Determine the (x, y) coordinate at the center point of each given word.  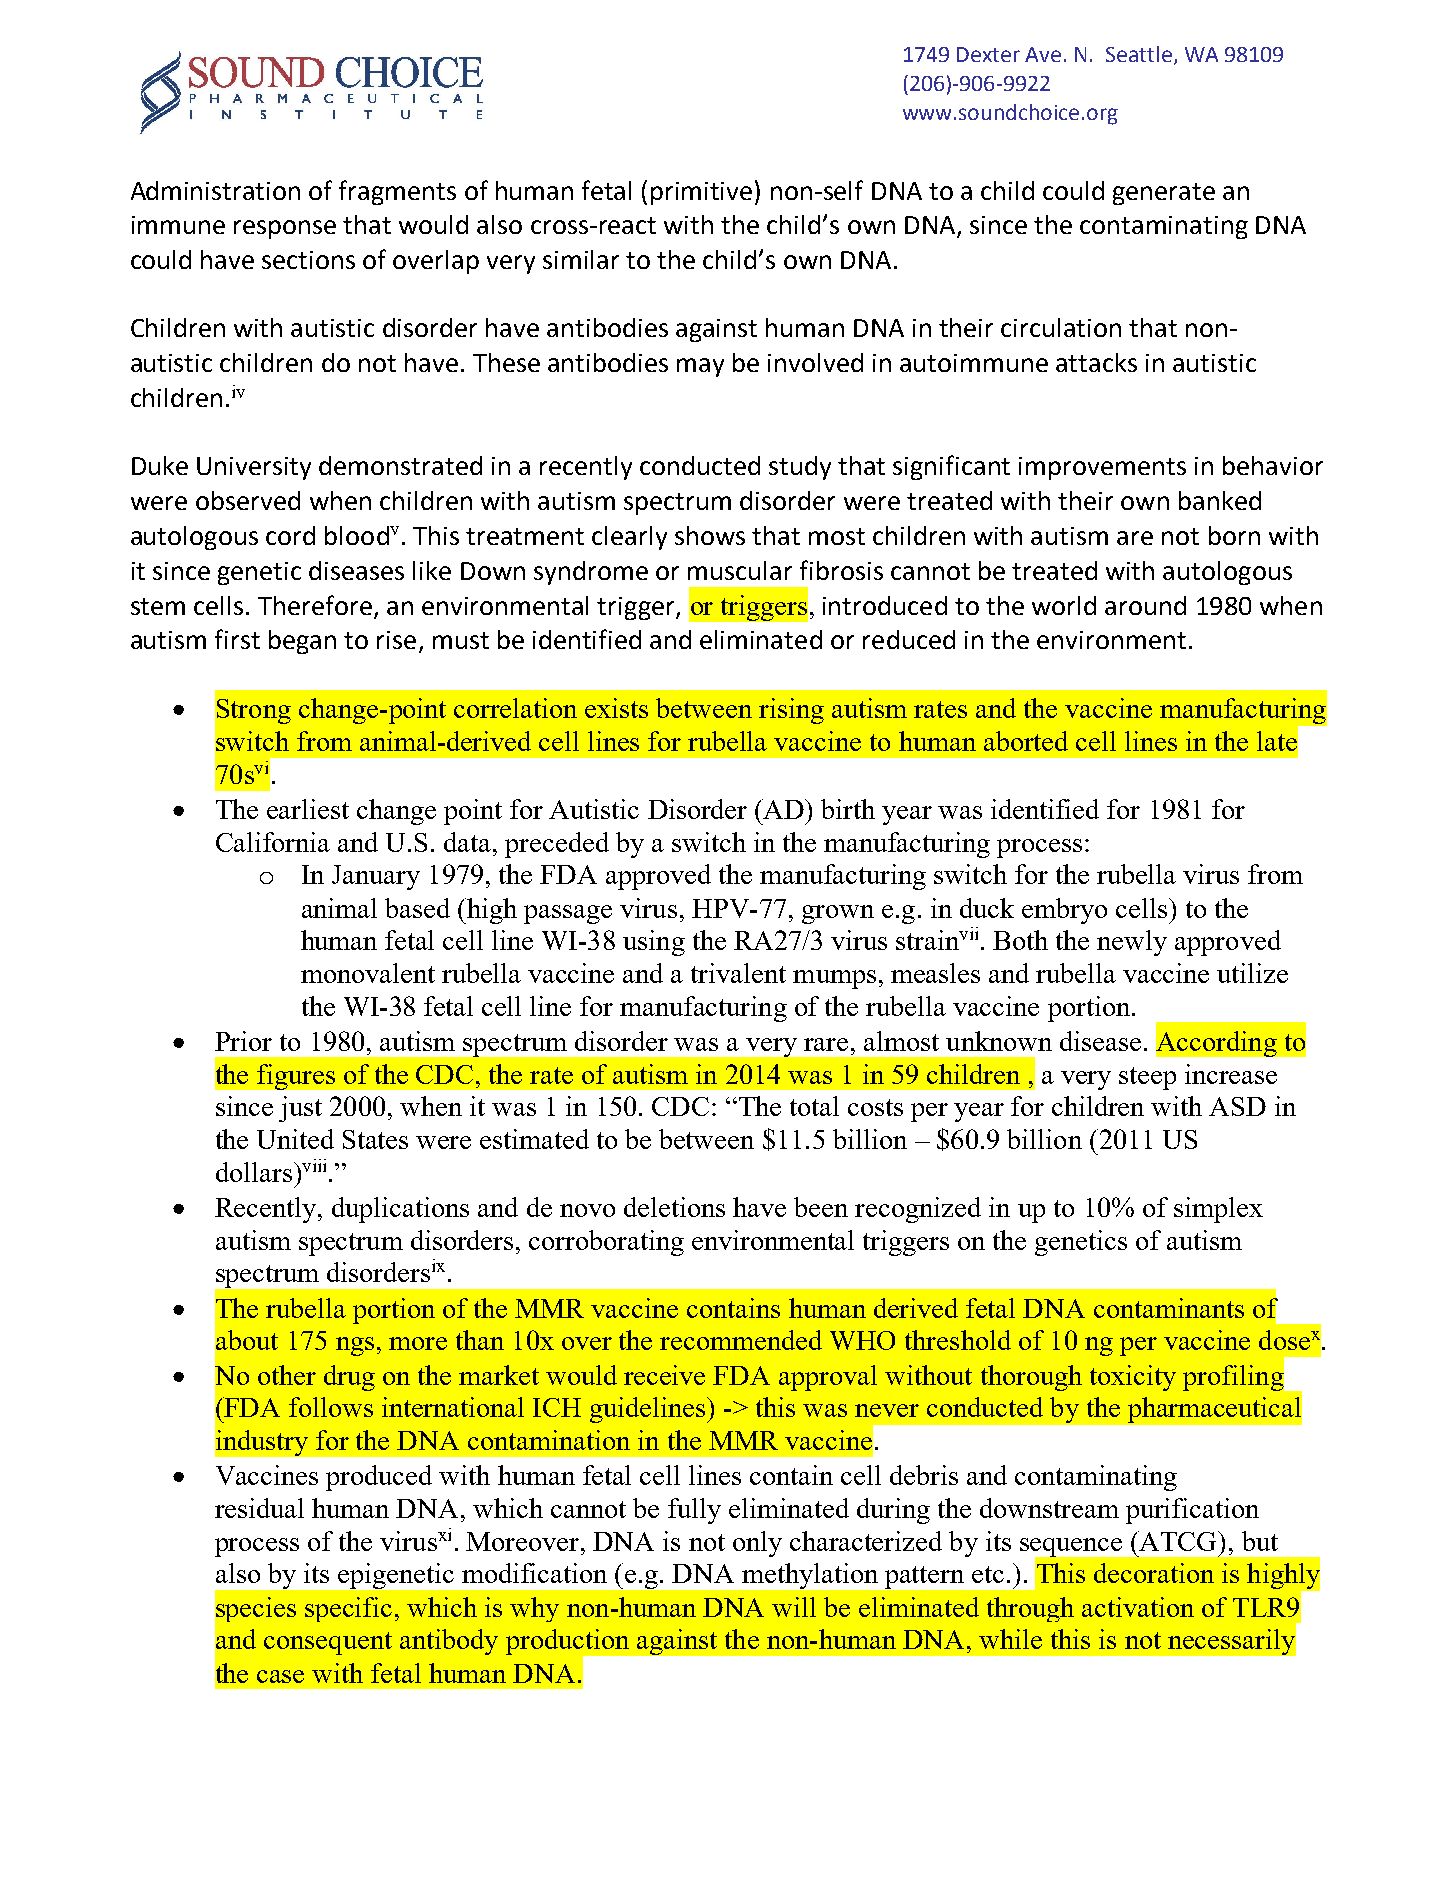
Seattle (1139, 54)
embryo (1064, 911)
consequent (328, 1643)
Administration (215, 190)
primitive (701, 193)
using (654, 943)
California (273, 842)
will (794, 1607)
